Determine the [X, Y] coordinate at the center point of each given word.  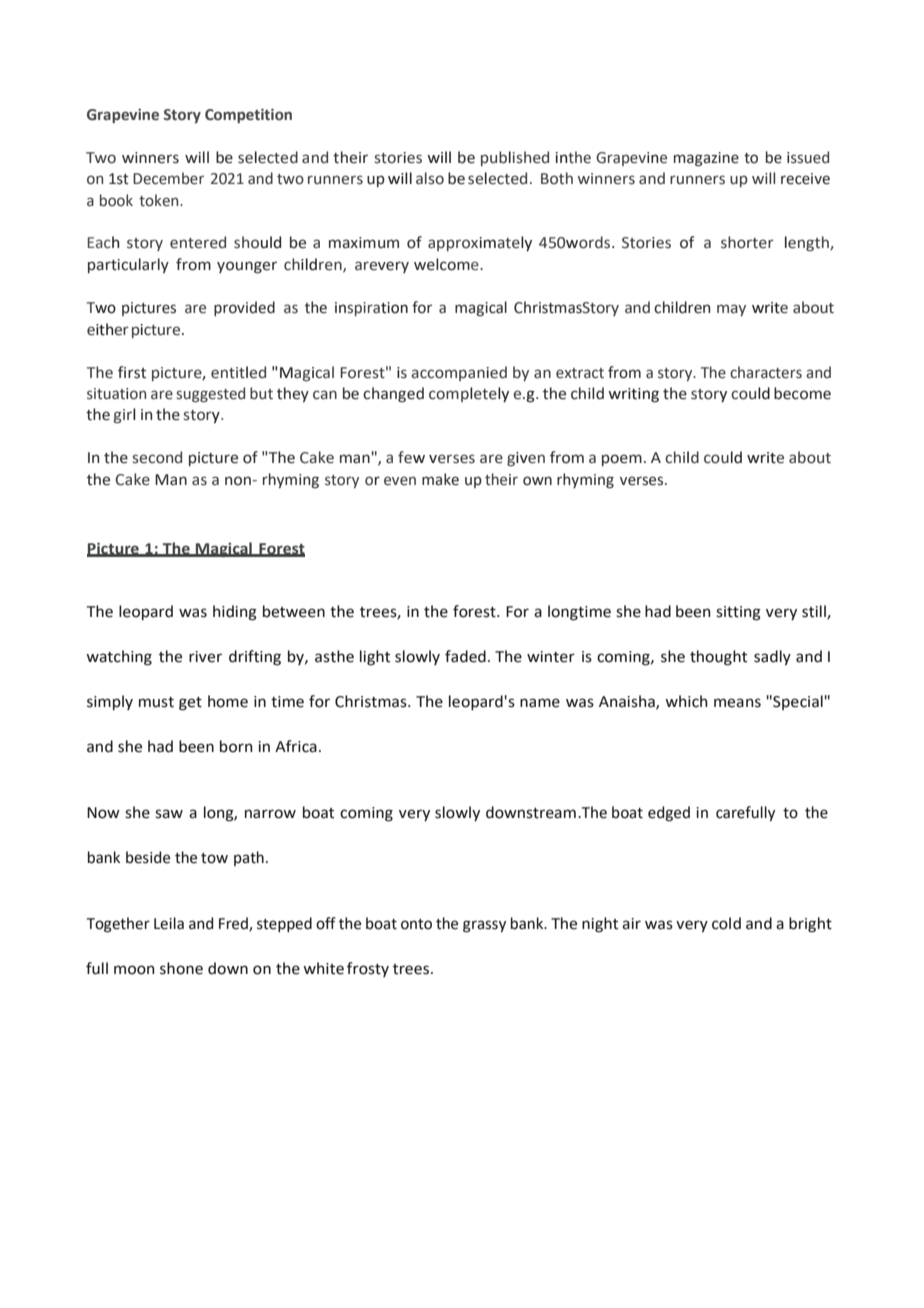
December [168, 178]
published [515, 158]
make [440, 479]
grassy [484, 926]
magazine [706, 159]
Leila [169, 923]
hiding [235, 613]
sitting [738, 613]
